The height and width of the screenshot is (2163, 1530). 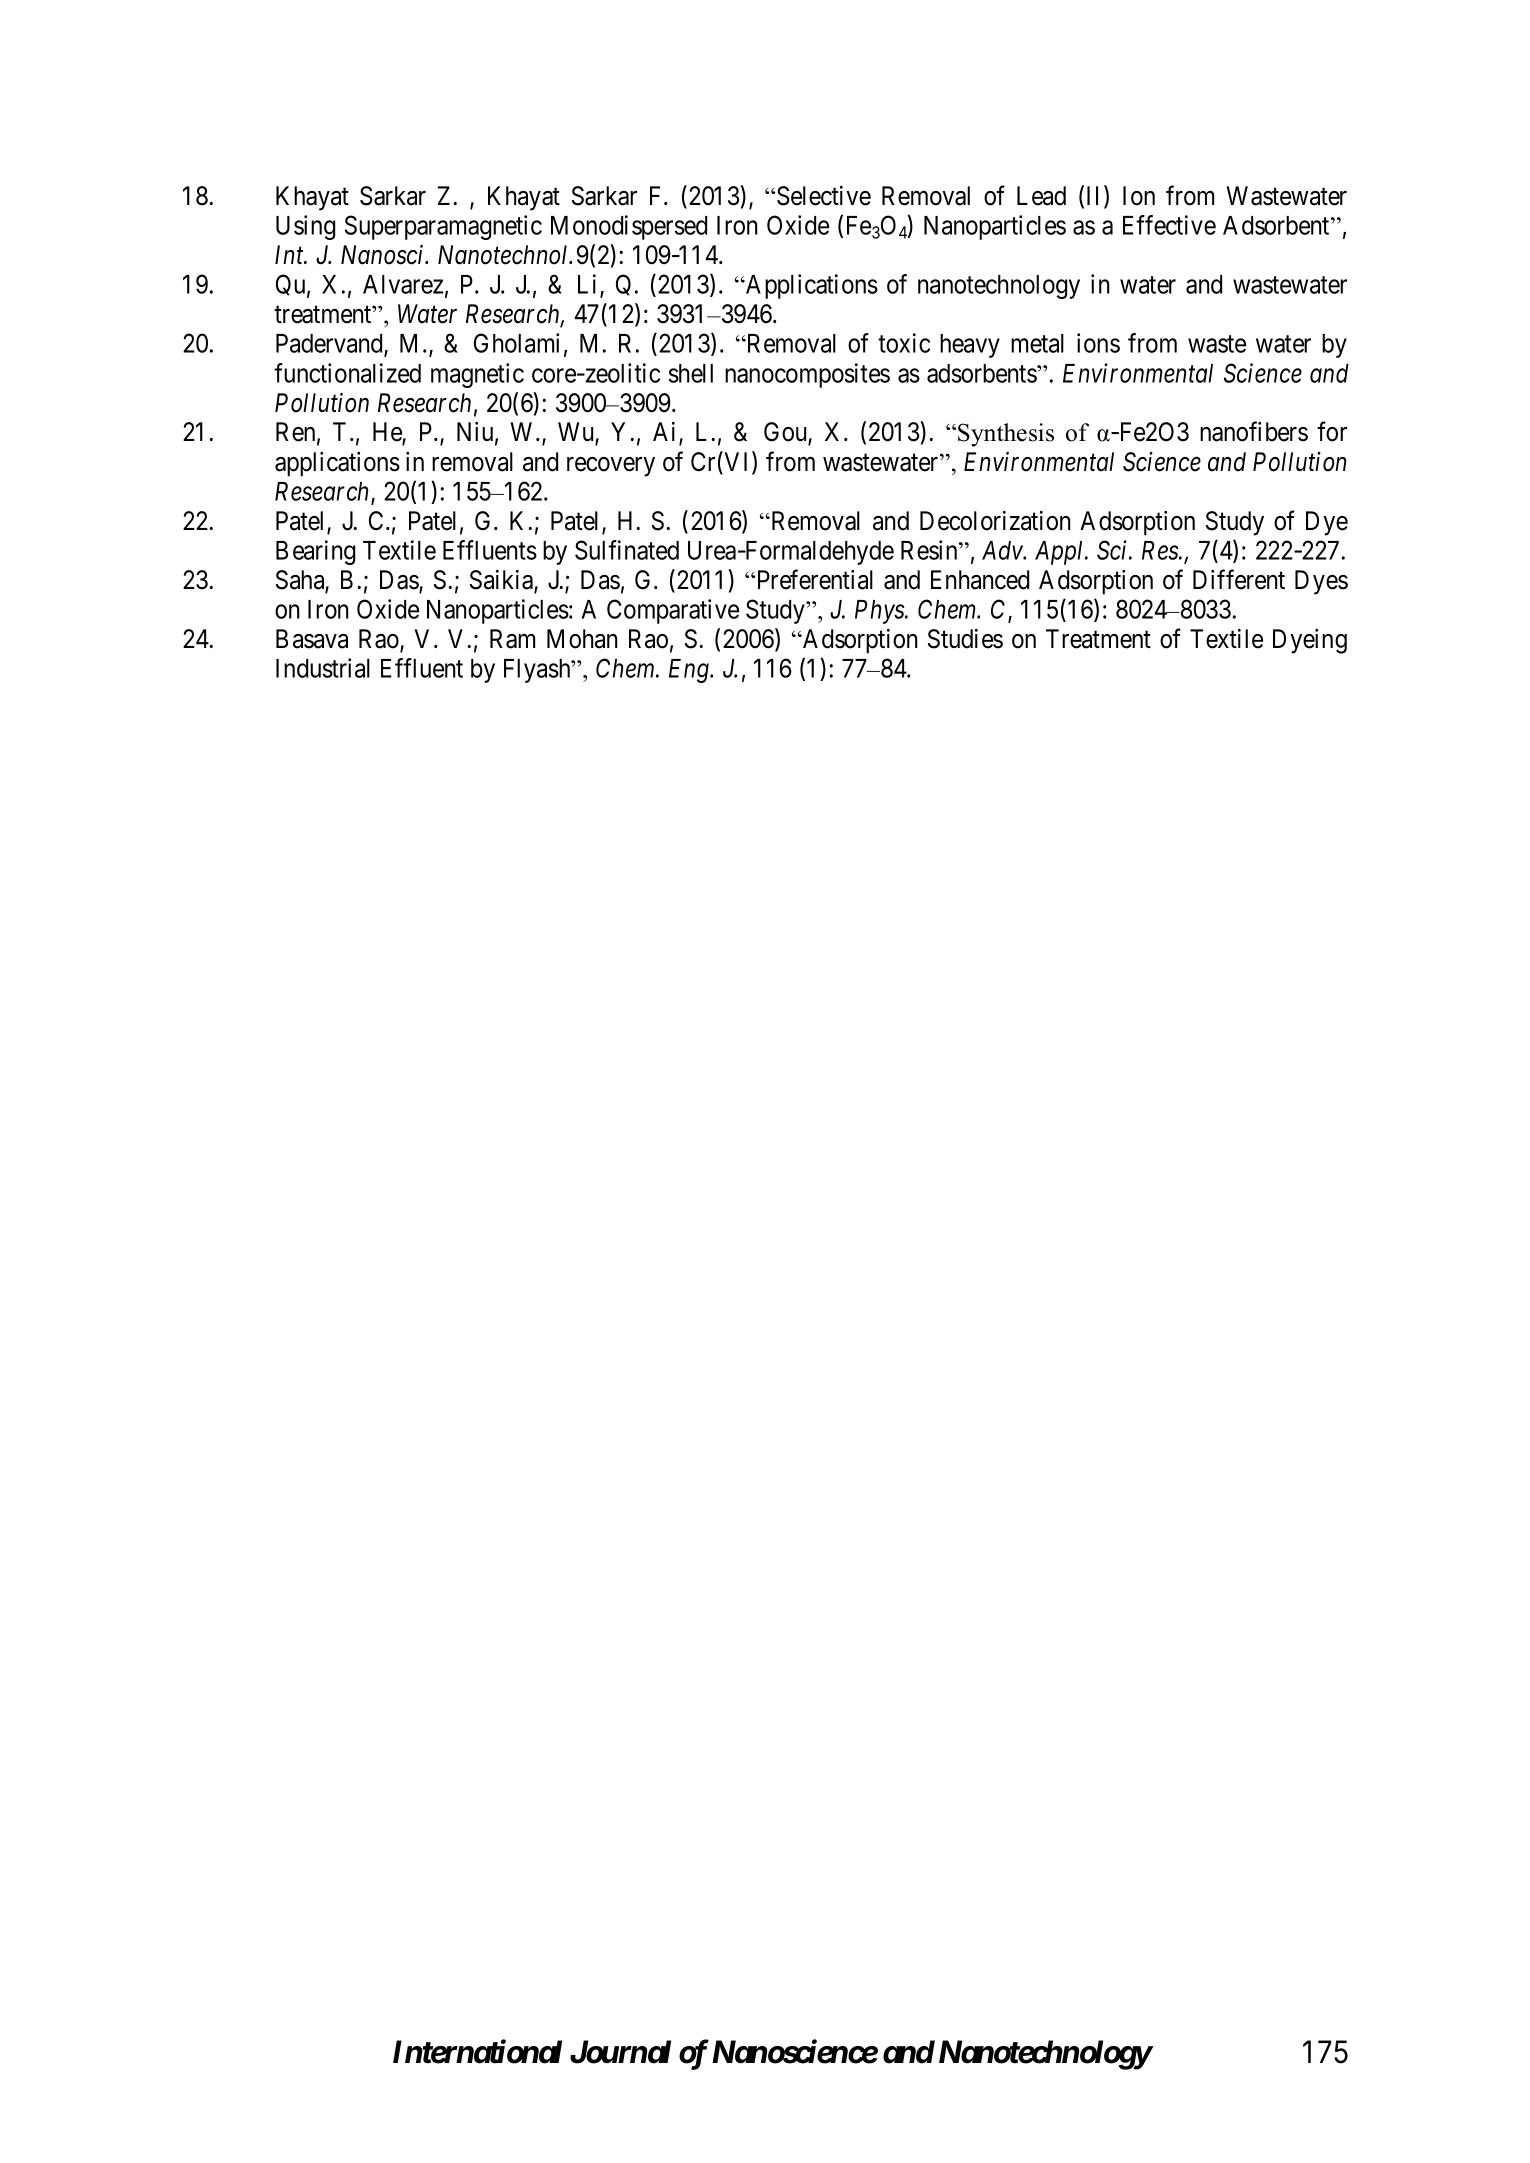 I want to click on Alvarez, so click(x=403, y=284).
